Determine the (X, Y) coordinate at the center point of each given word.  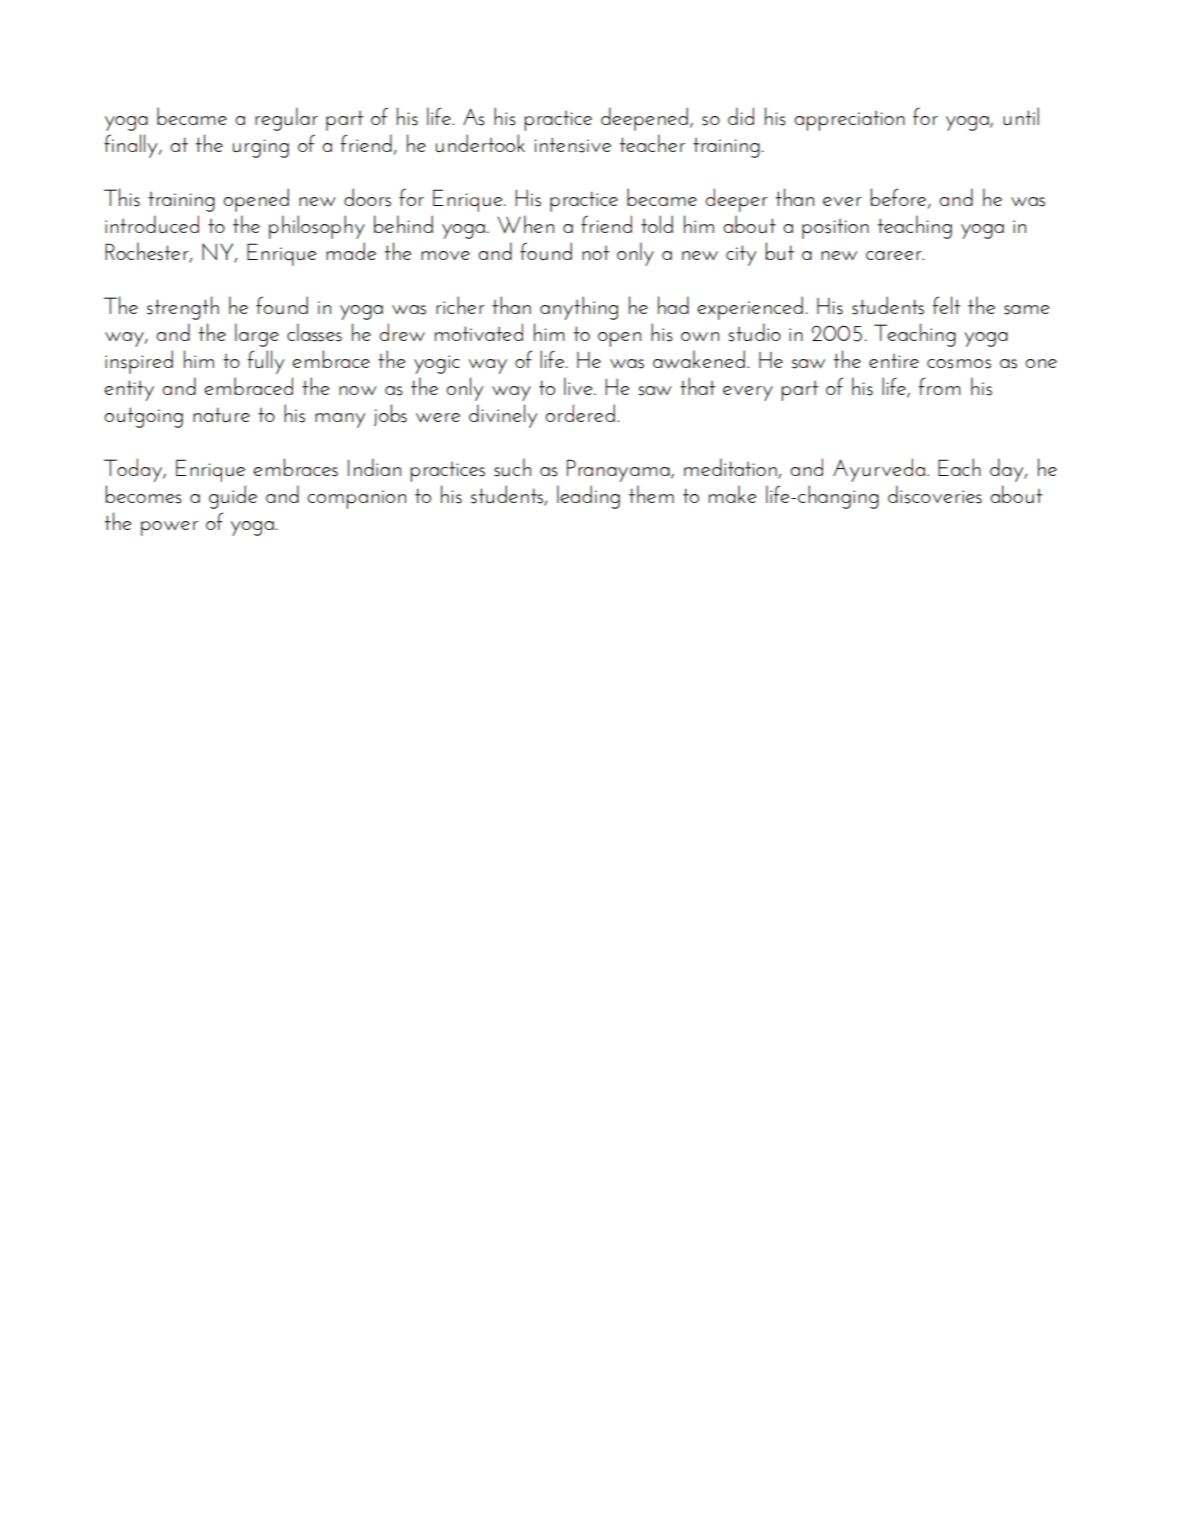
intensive (572, 145)
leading (588, 497)
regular (286, 119)
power (169, 528)
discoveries (935, 494)
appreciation (849, 121)
